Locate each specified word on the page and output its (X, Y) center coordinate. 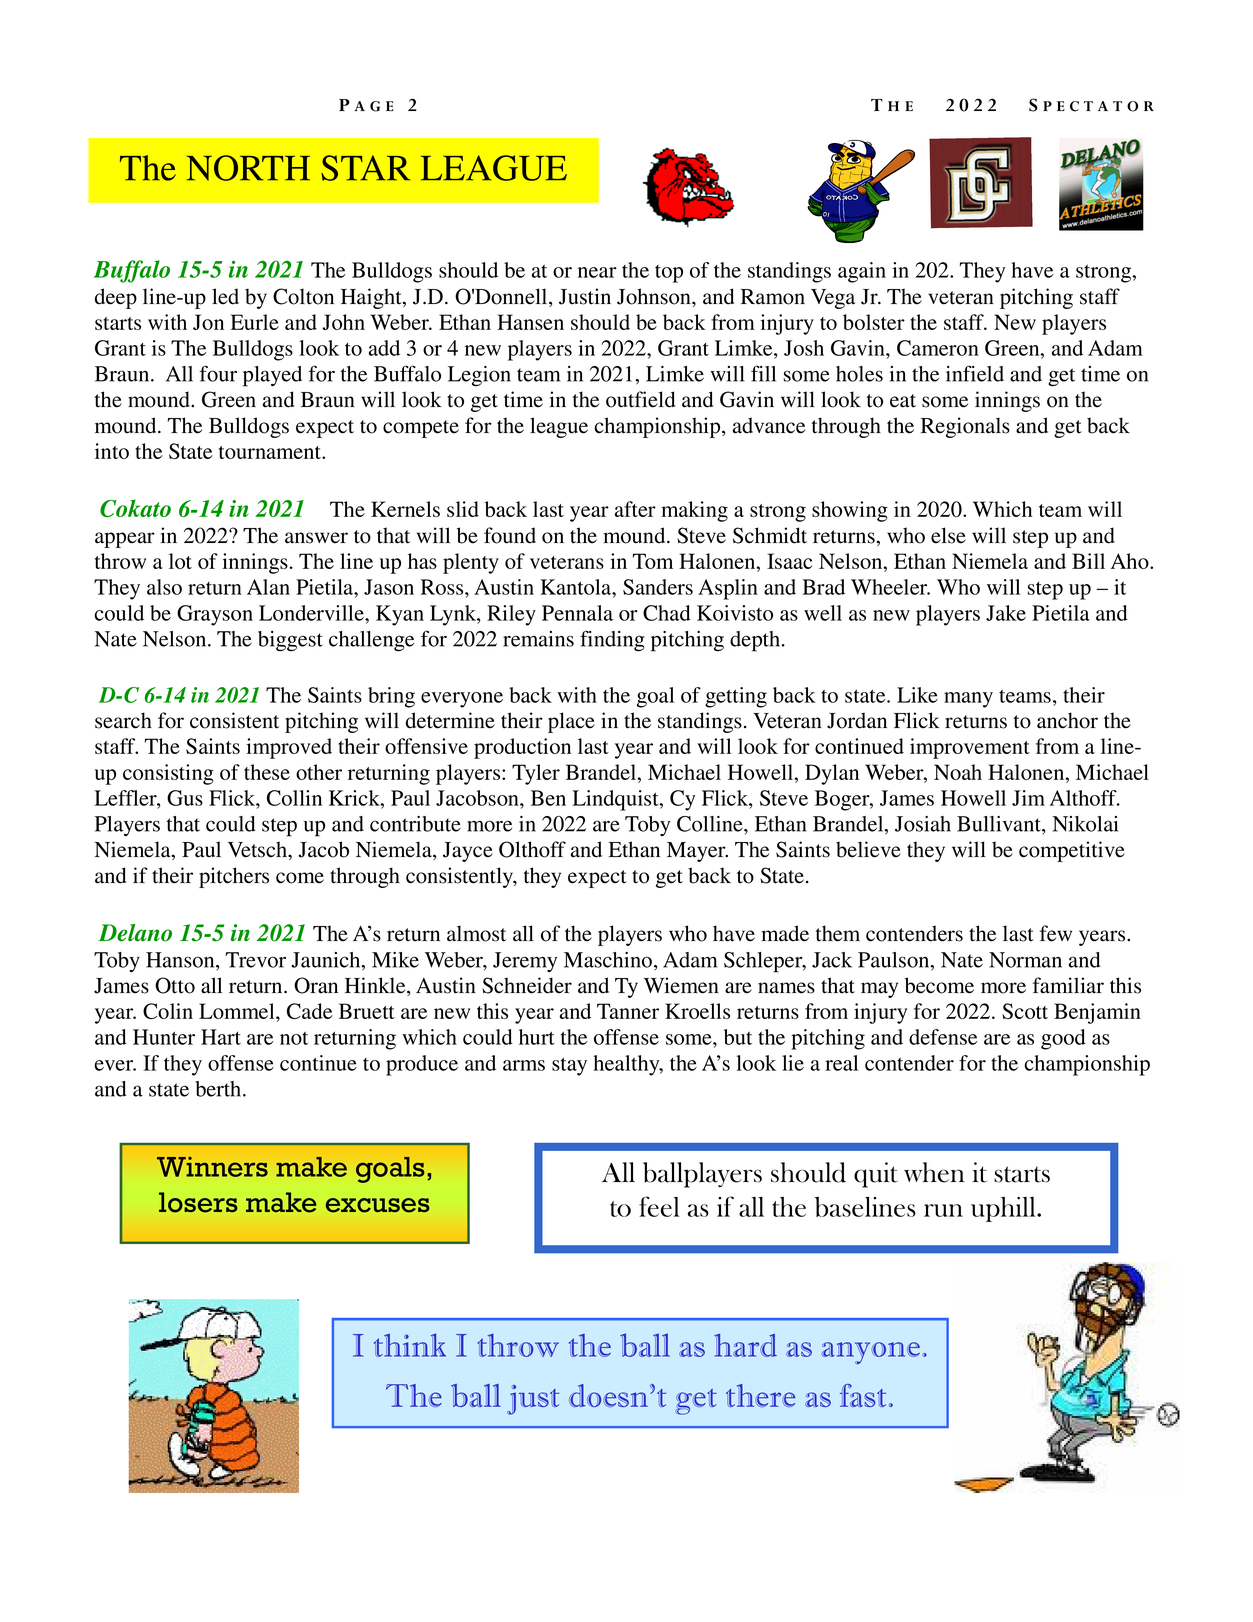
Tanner (628, 1011)
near (597, 272)
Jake (1006, 613)
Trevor (255, 960)
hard (745, 1345)
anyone (871, 1353)
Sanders (658, 587)
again (862, 272)
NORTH (248, 168)
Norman (1025, 960)
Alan (268, 587)
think (410, 1345)
